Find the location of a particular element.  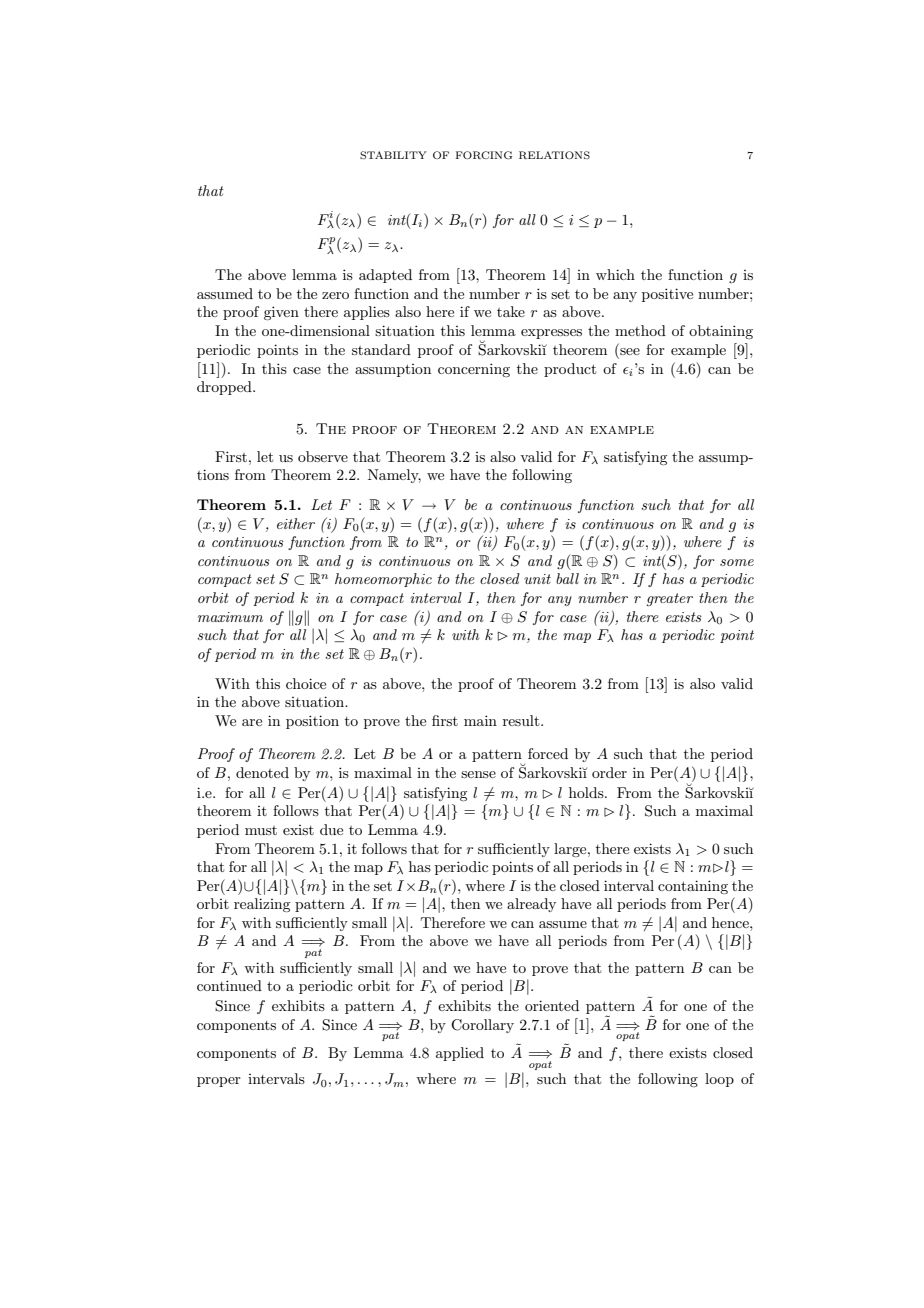

denoted is located at coordinates (262, 772).
